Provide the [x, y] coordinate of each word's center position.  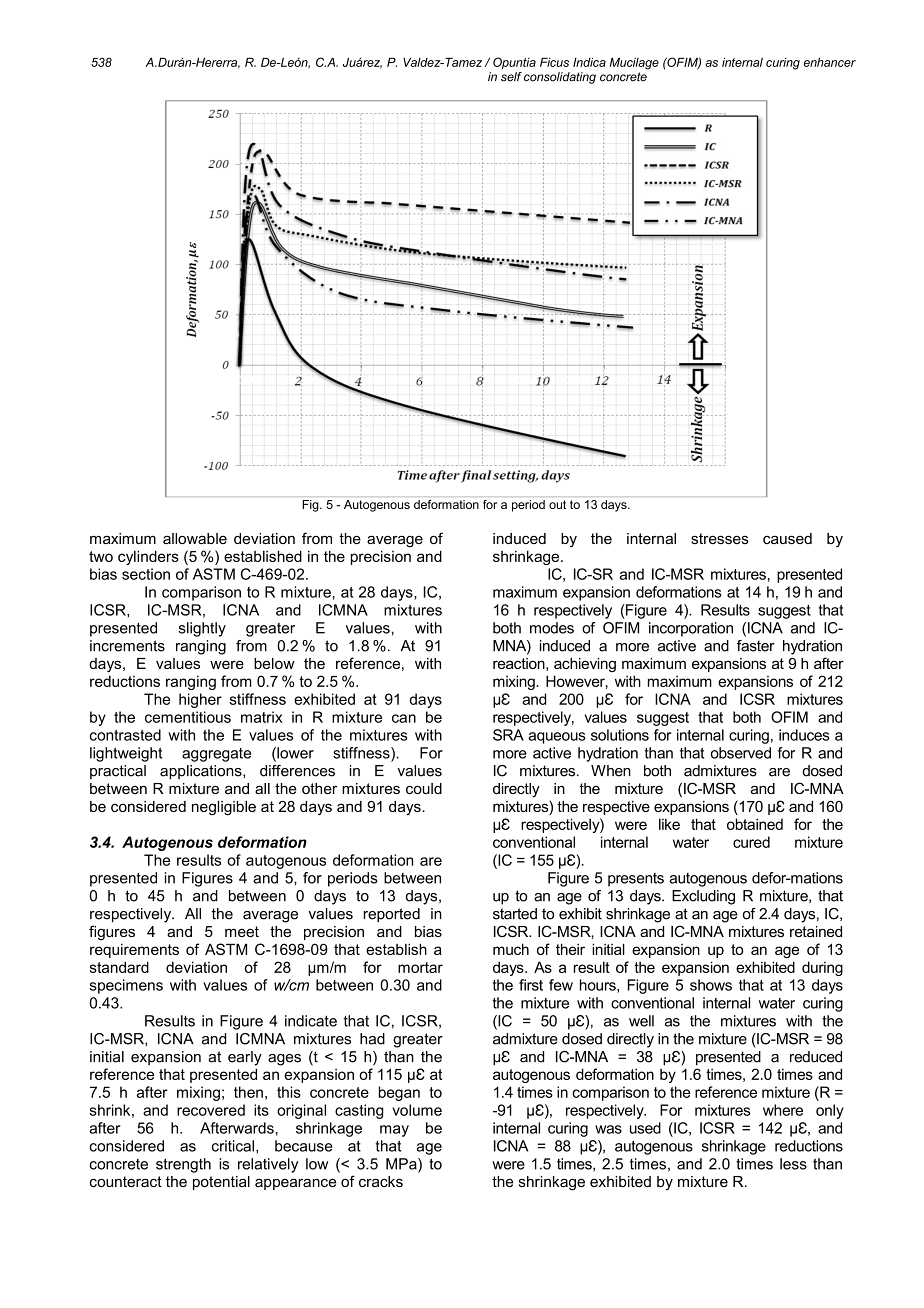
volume [417, 1110]
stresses [720, 538]
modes [552, 628]
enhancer [830, 62]
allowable [195, 538]
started [515, 914]
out [557, 504]
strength [183, 1165]
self [511, 75]
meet [242, 931]
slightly [202, 629]
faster [756, 646]
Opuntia [514, 63]
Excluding [703, 897]
